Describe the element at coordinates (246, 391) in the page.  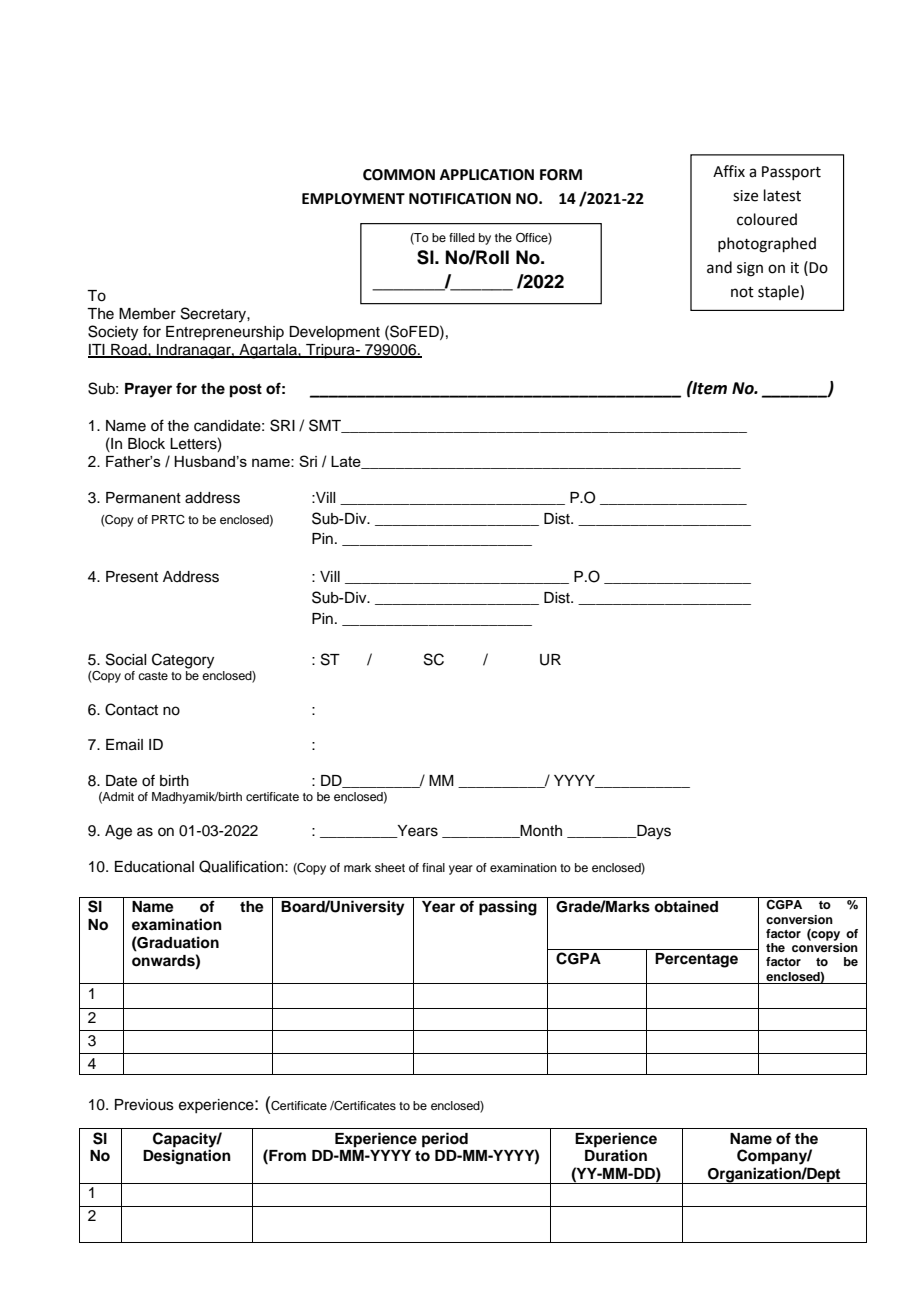
I see `post` at that location.
